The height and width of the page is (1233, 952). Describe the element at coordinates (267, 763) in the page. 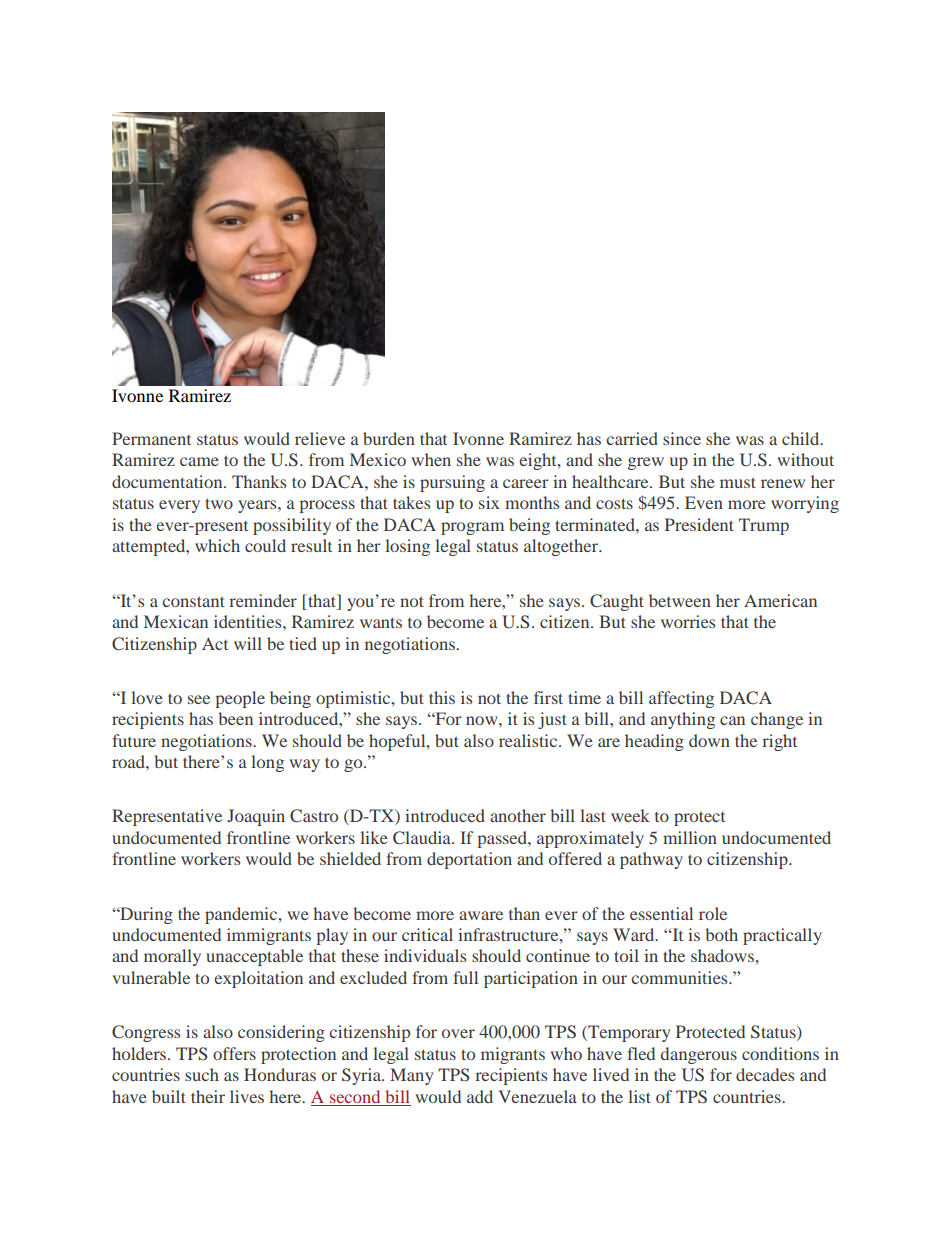

I see `long` at that location.
